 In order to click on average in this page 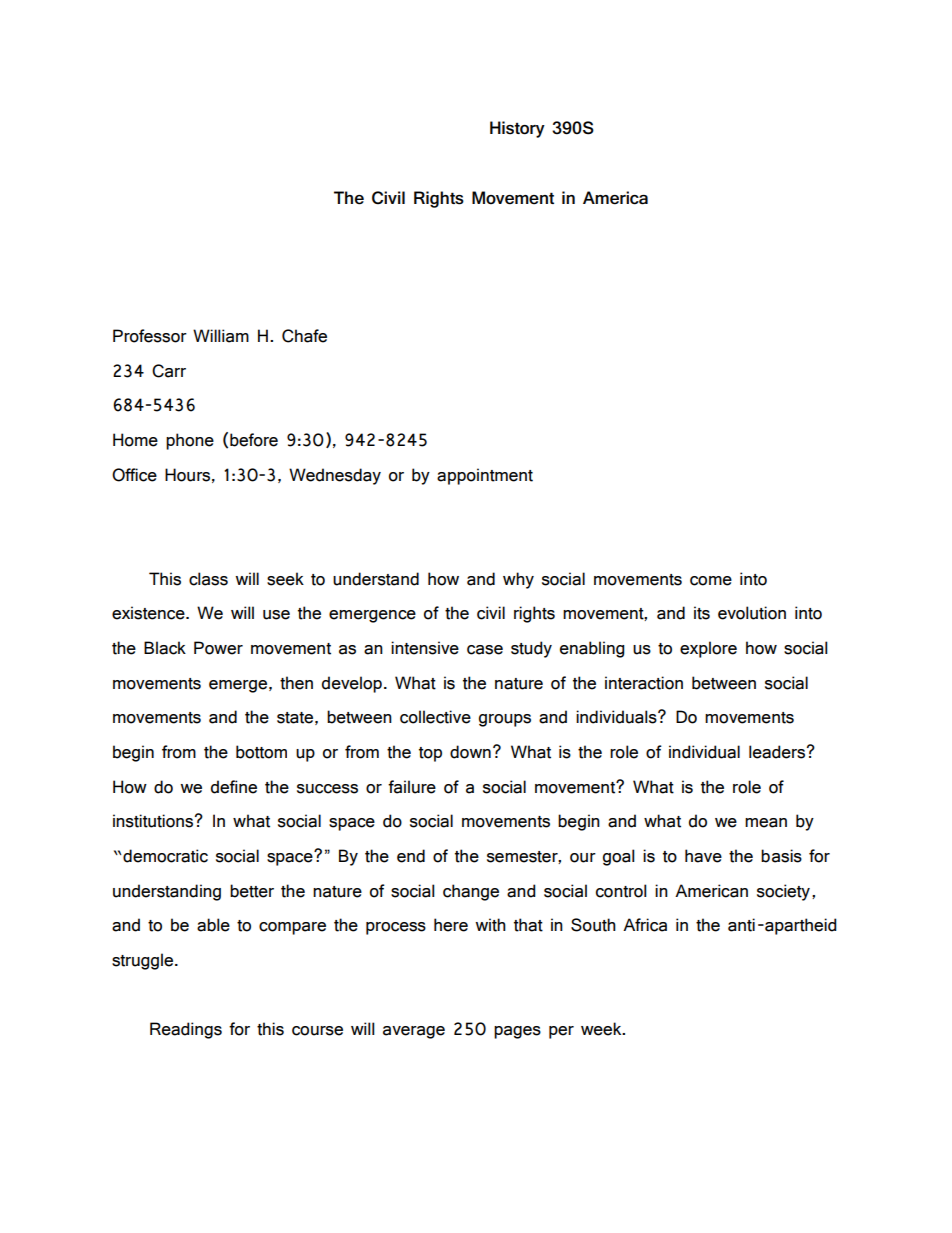, I will do `click(414, 1032)`.
